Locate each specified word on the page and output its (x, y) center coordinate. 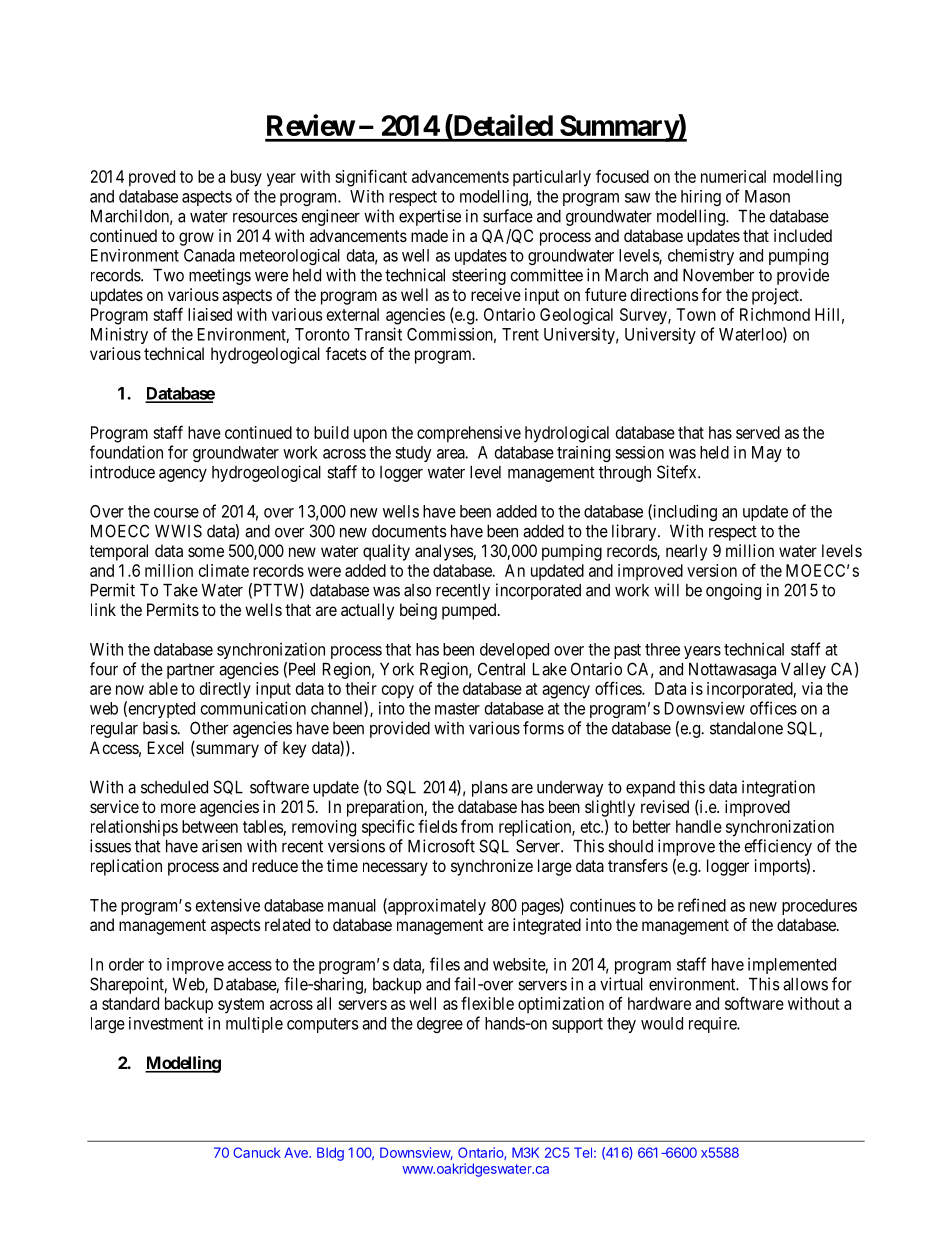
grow (196, 239)
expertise (430, 217)
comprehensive (469, 434)
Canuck (257, 1152)
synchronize (492, 867)
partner (191, 671)
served (758, 432)
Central (501, 669)
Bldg (330, 1154)
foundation (126, 452)
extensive (228, 905)
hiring (701, 198)
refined (702, 905)
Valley (803, 671)
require (713, 1025)
